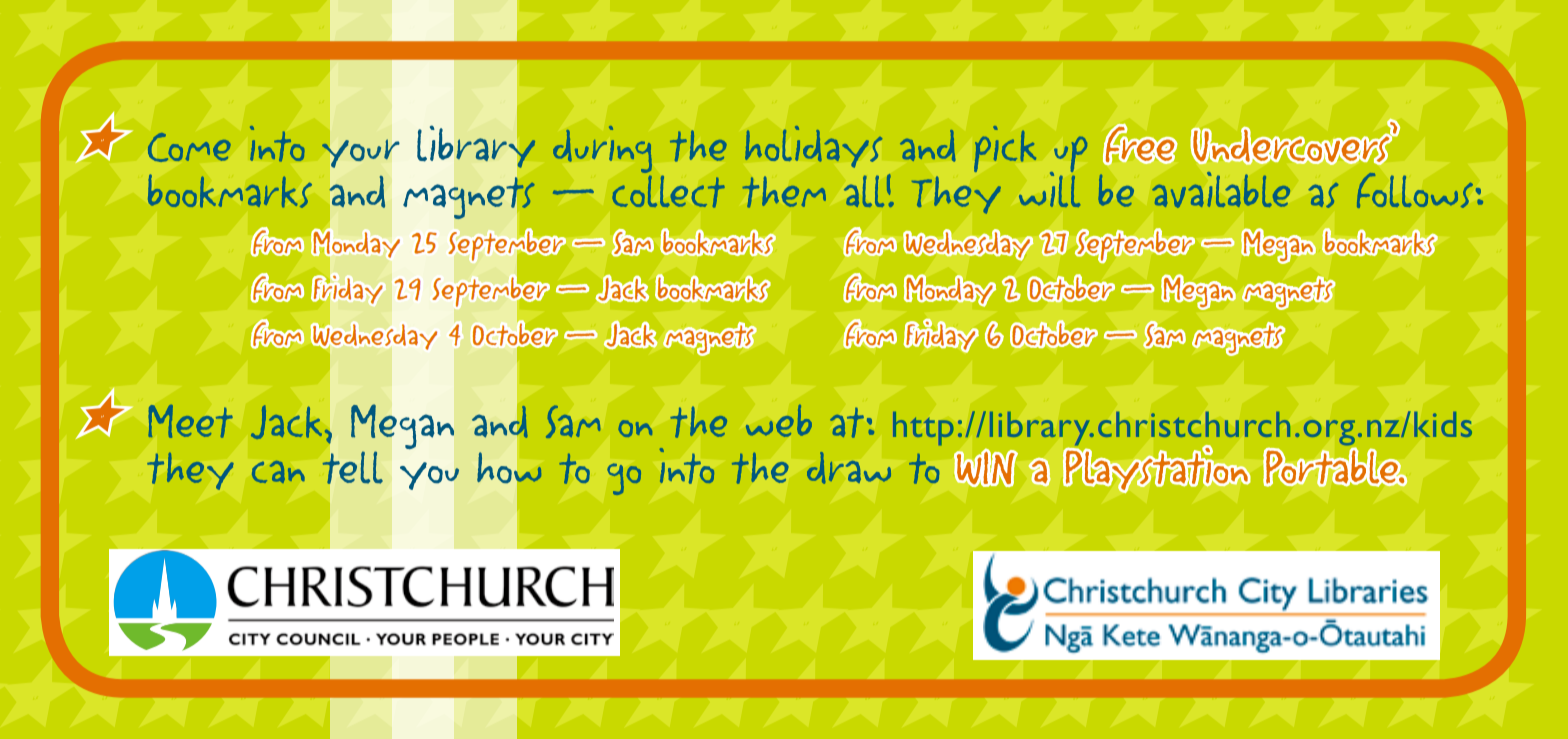  Describe the element at coordinates (668, 190) in the document. I see `collect` at that location.
